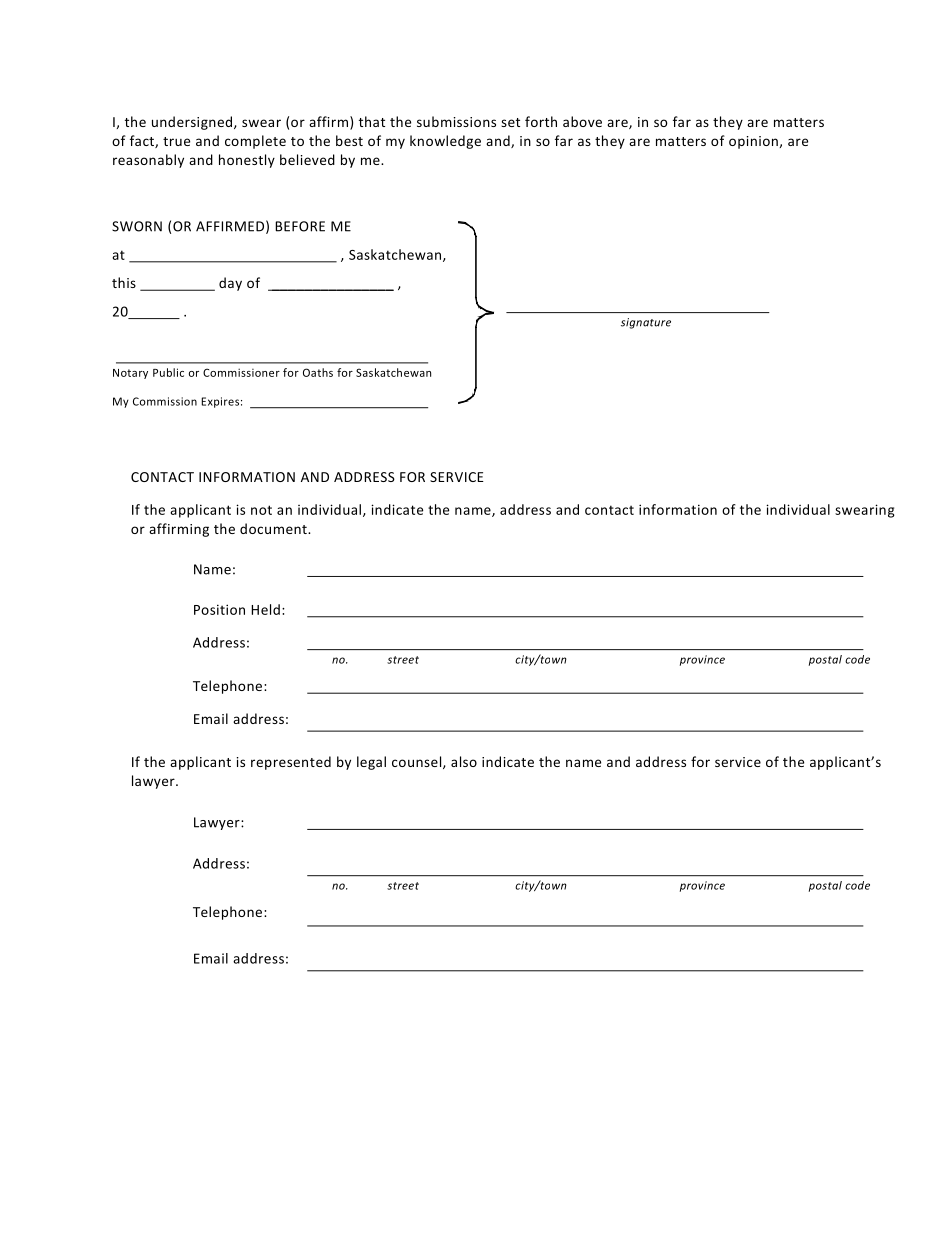  Describe the element at coordinates (418, 762) in the screenshot. I see `counsel` at that location.
